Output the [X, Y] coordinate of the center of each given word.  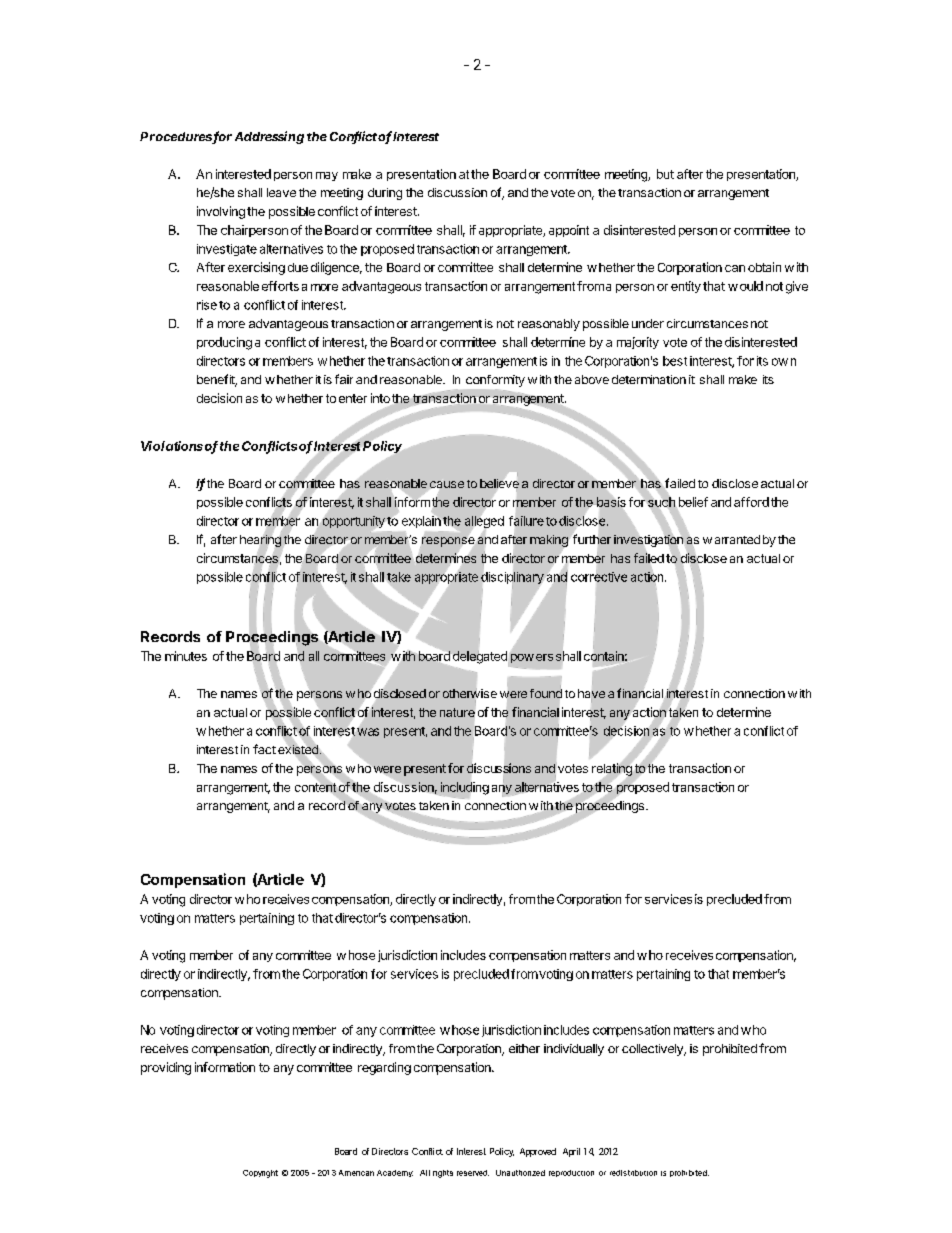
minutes [186, 656]
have [591, 693]
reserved [473, 1173]
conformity [495, 381]
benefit [217, 380]
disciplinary [512, 578]
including [464, 789]
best [675, 361]
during [385, 194]
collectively [653, 1050]
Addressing [269, 137]
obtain [764, 267]
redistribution [633, 1173]
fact [264, 749]
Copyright [260, 1174]
